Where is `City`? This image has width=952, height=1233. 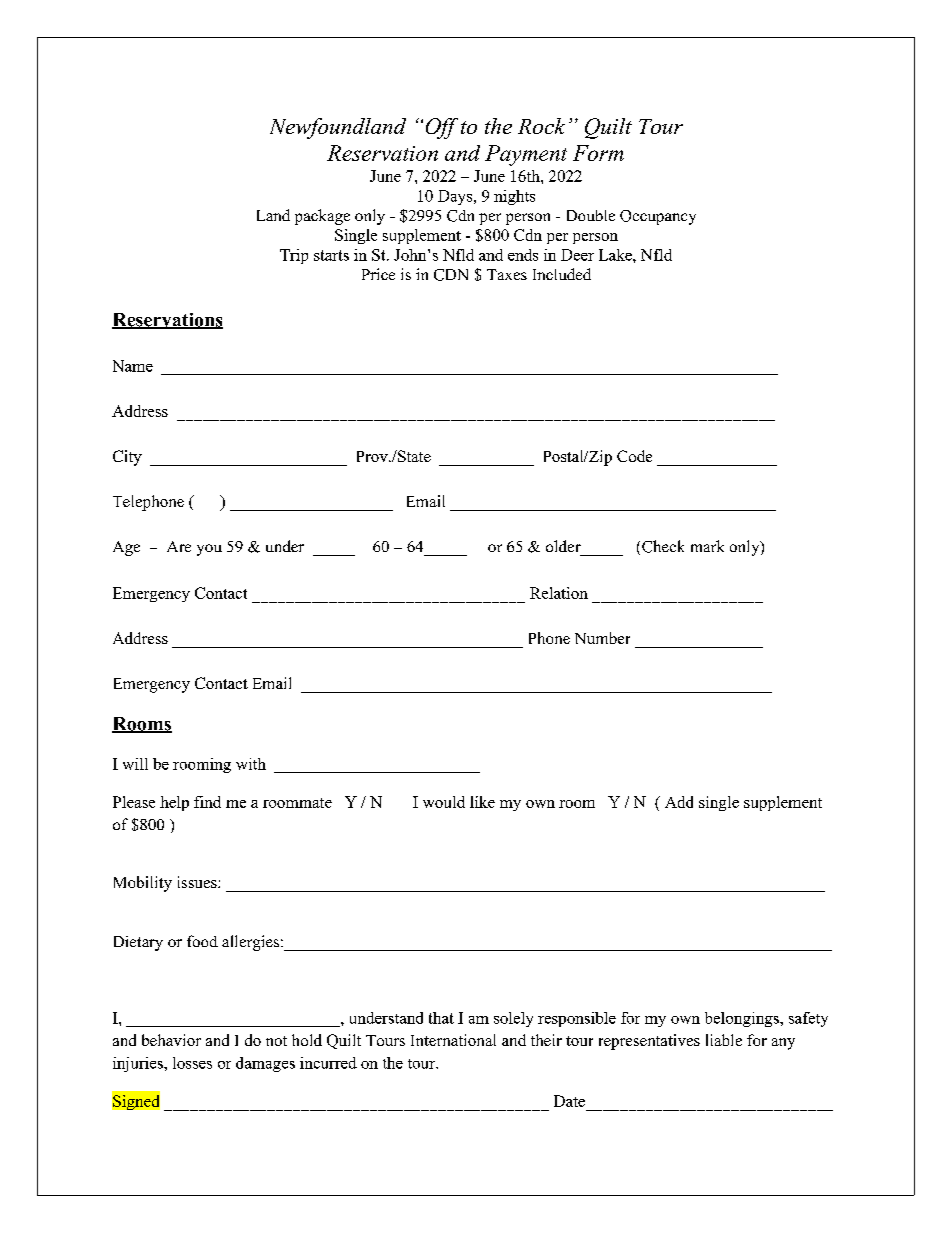
City is located at coordinates (127, 458).
